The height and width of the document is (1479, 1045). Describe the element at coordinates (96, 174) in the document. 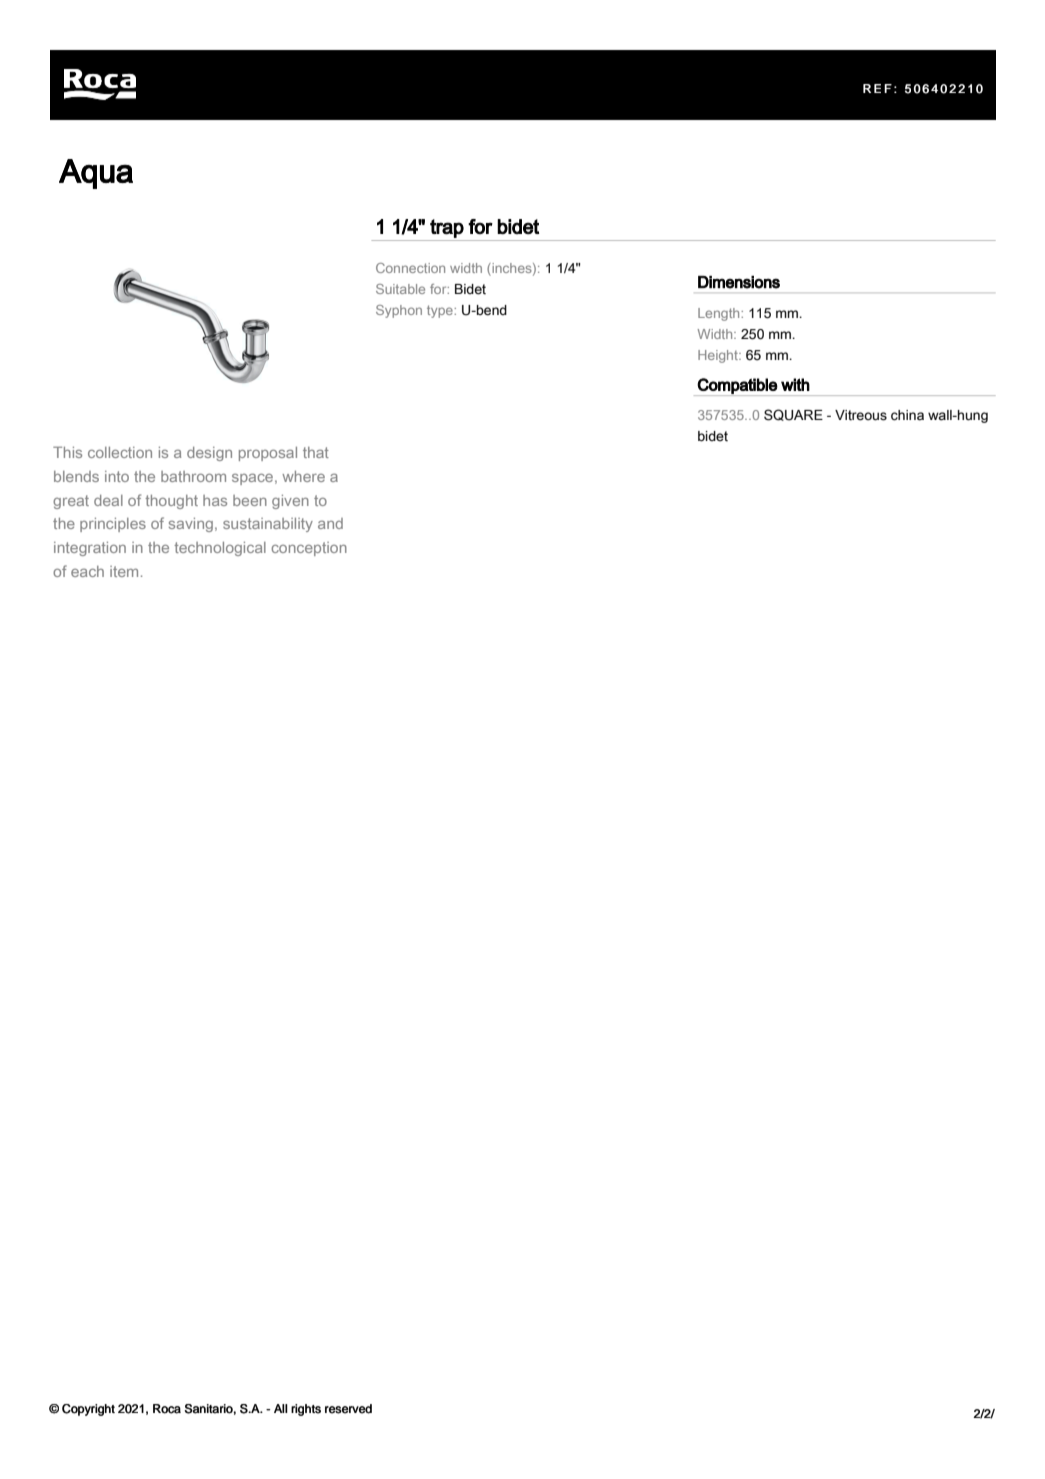

I see `Aqua` at that location.
